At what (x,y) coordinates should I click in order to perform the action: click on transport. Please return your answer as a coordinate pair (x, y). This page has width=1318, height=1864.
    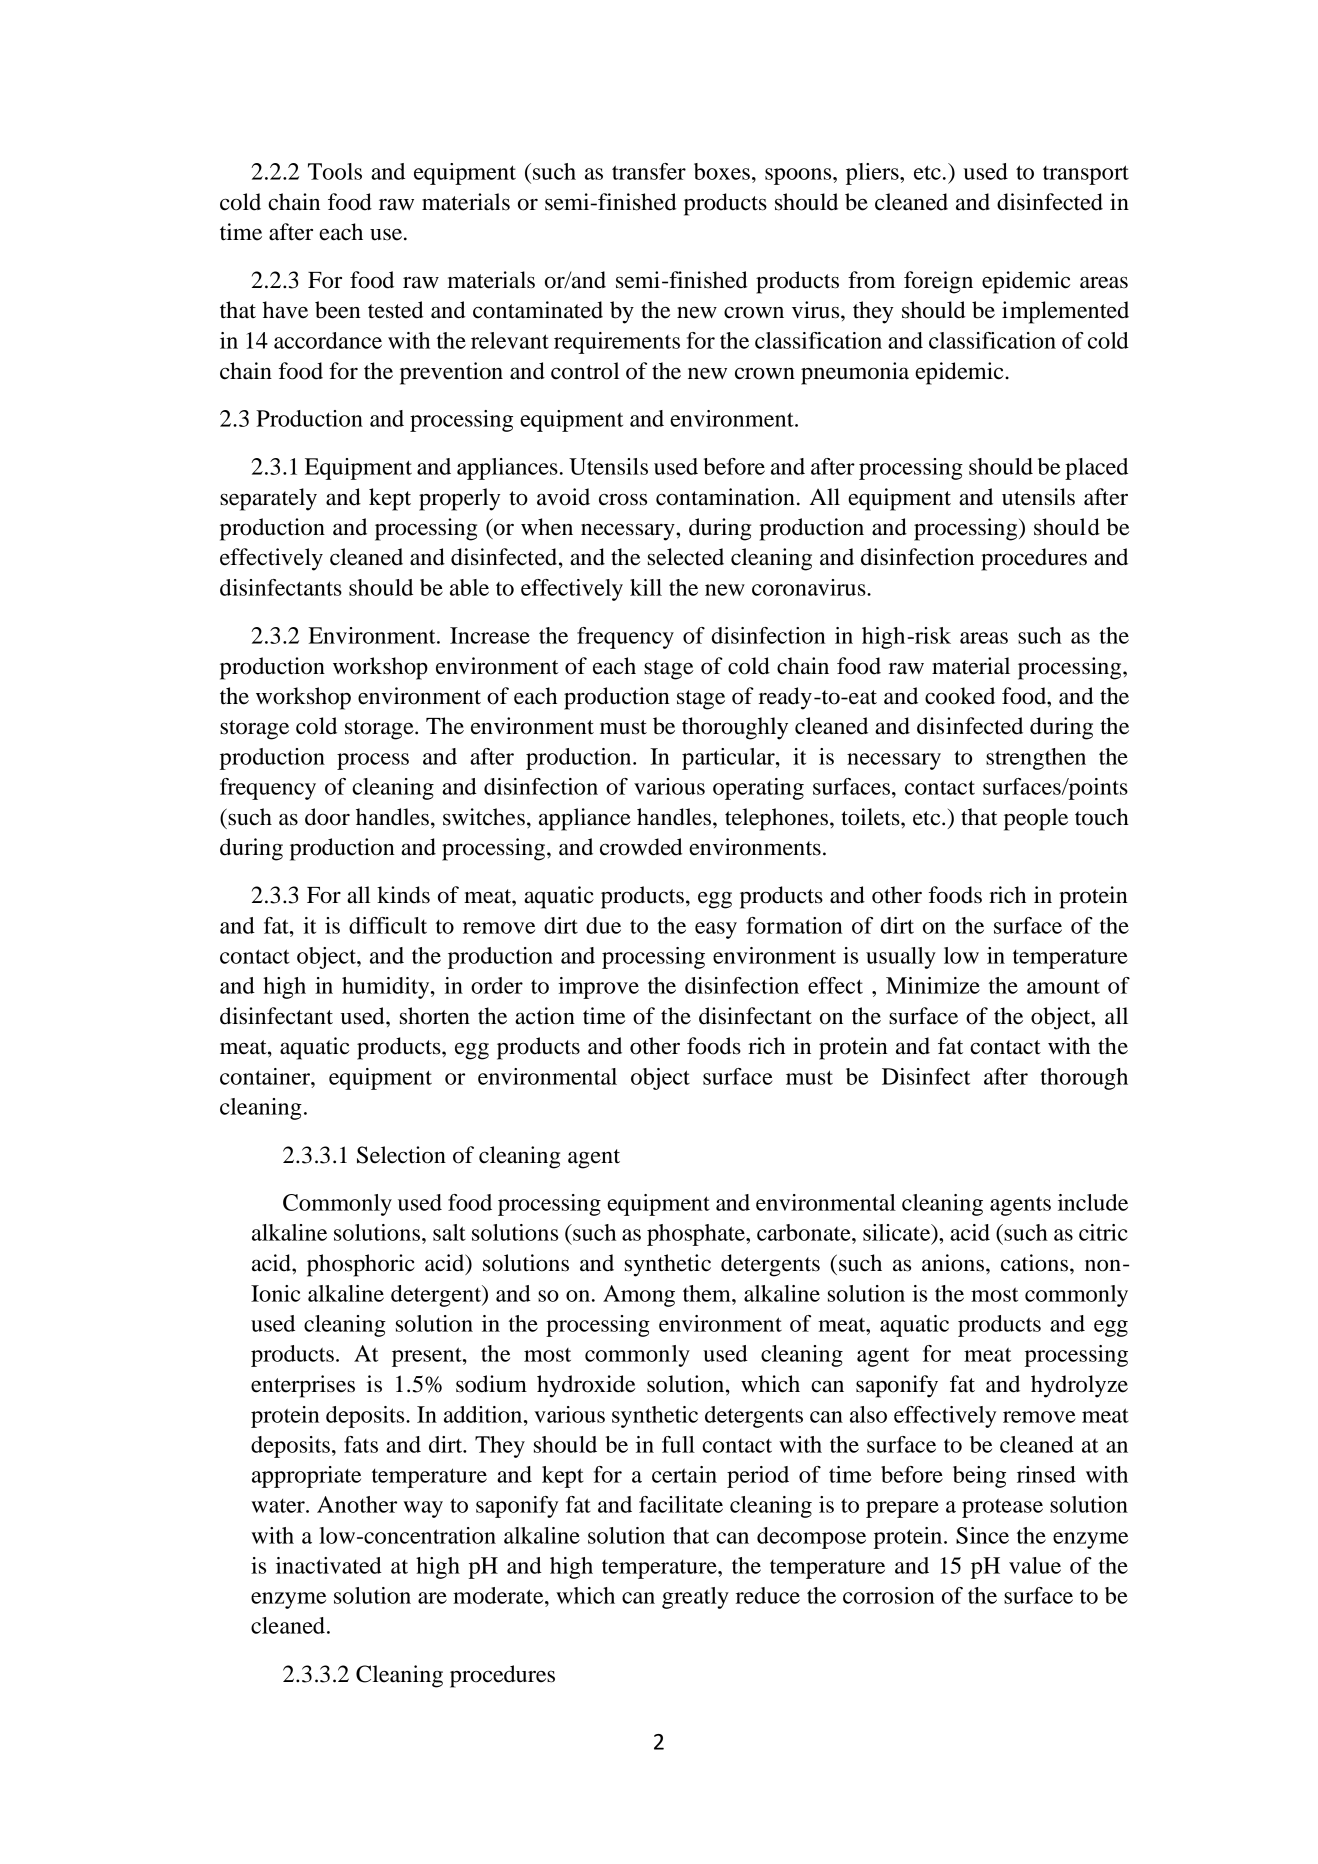
    Looking at the image, I should click on (1086, 175).
